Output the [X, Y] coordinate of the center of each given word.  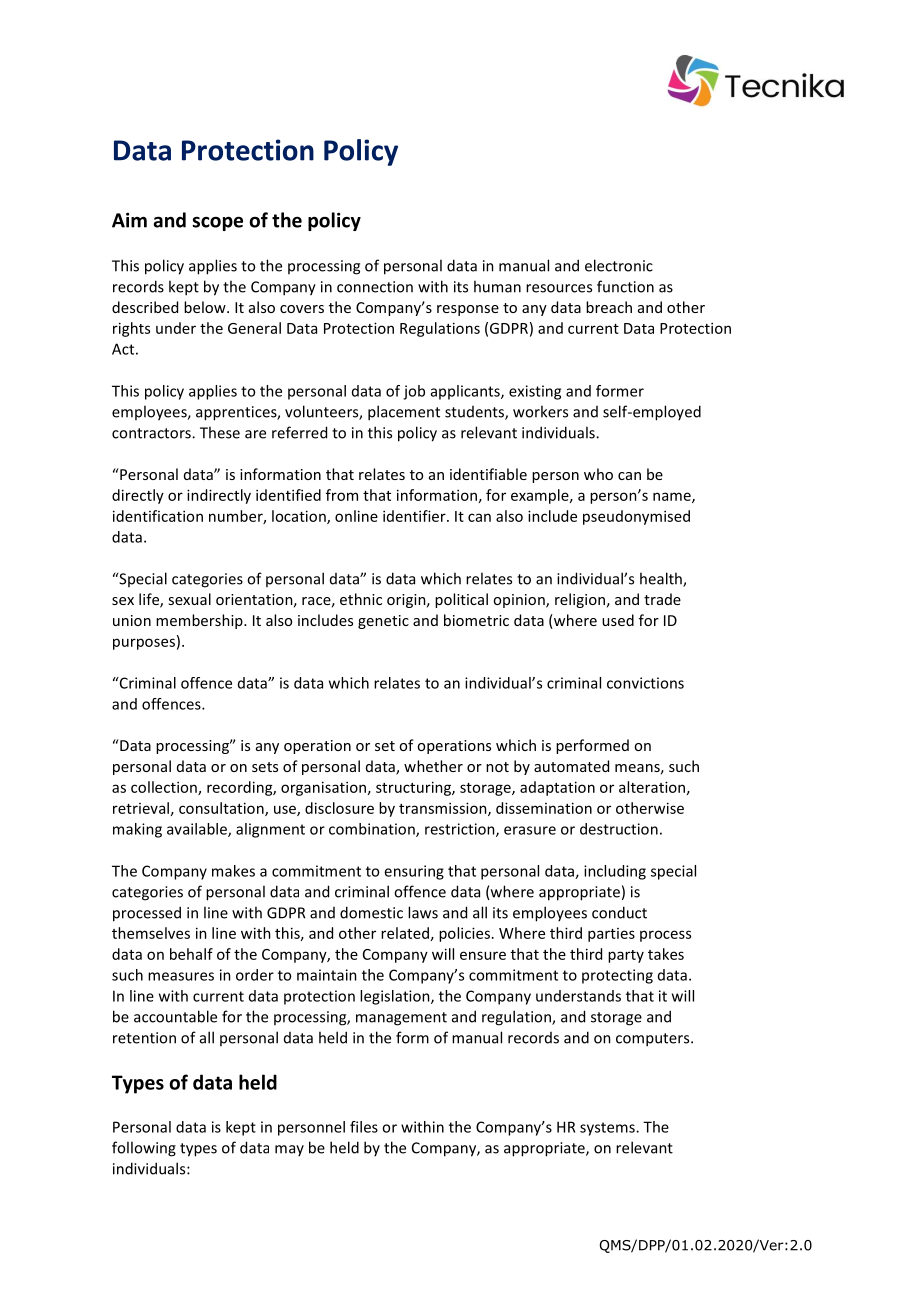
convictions [645, 683]
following [144, 1149]
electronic [619, 265]
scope [217, 223]
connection [375, 287]
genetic [383, 622]
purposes [144, 644]
